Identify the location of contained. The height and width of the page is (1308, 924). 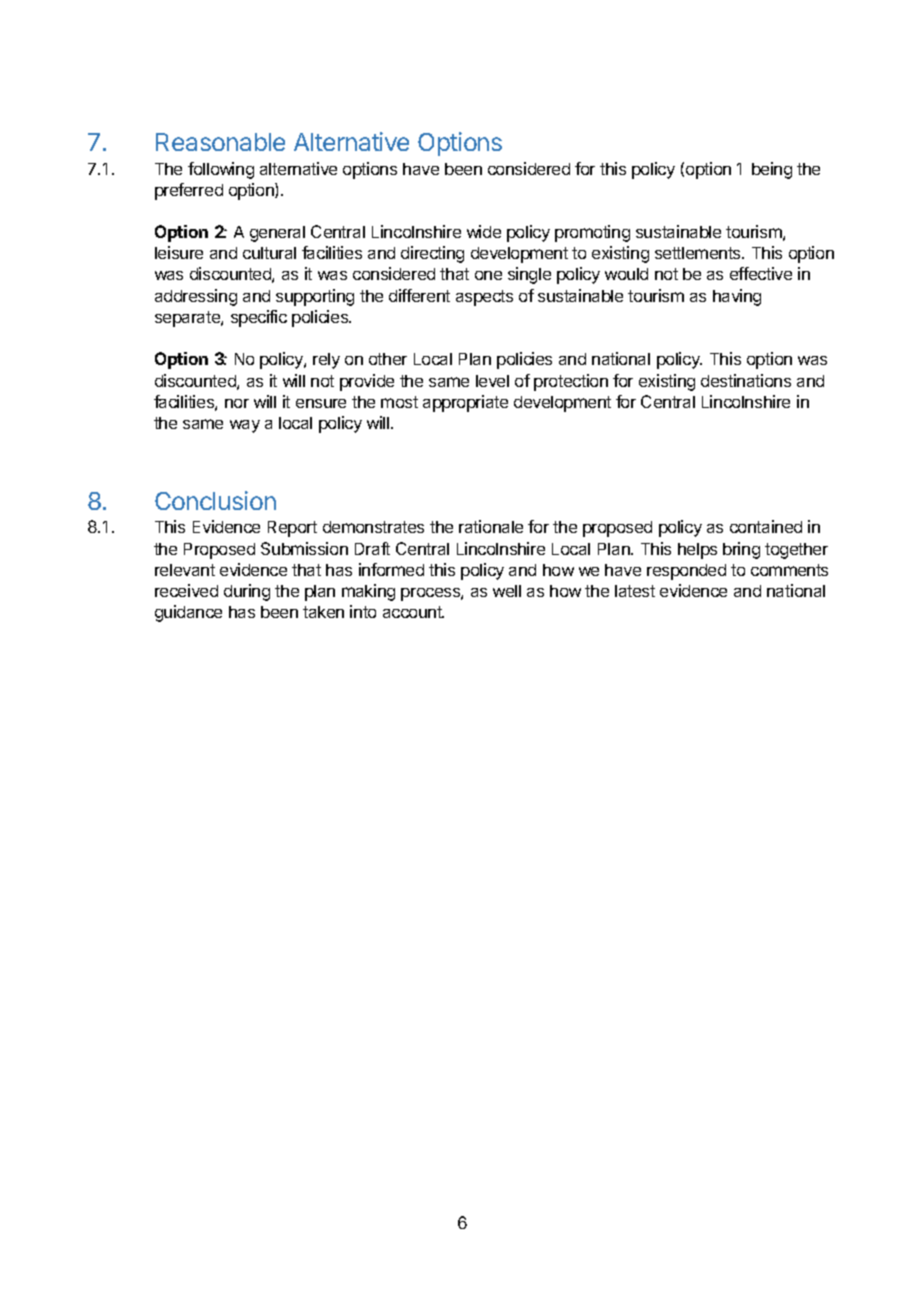
(766, 526).
